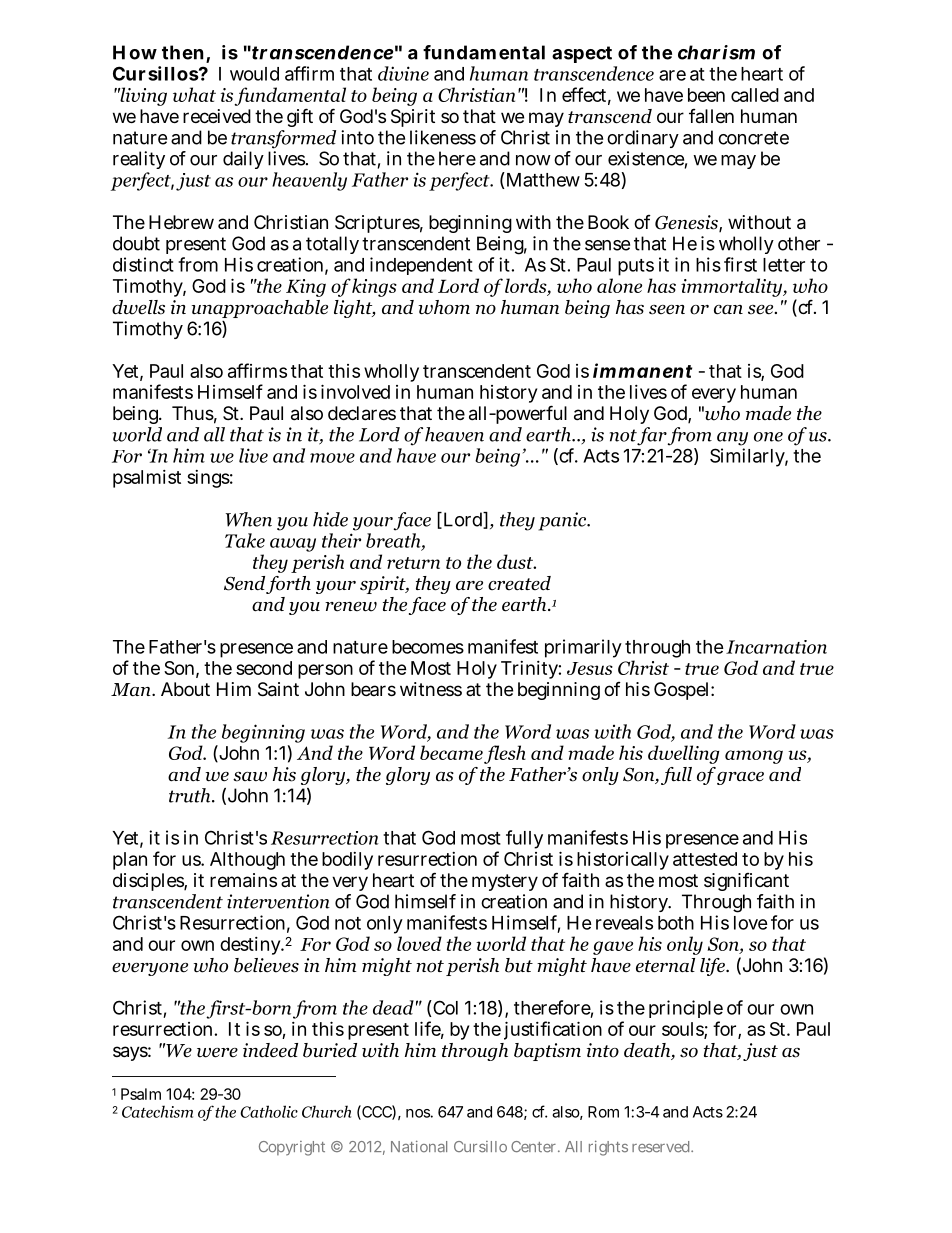 Image resolution: width=952 pixels, height=1233 pixels. Describe the element at coordinates (706, 95) in the page. I see `been` at that location.
